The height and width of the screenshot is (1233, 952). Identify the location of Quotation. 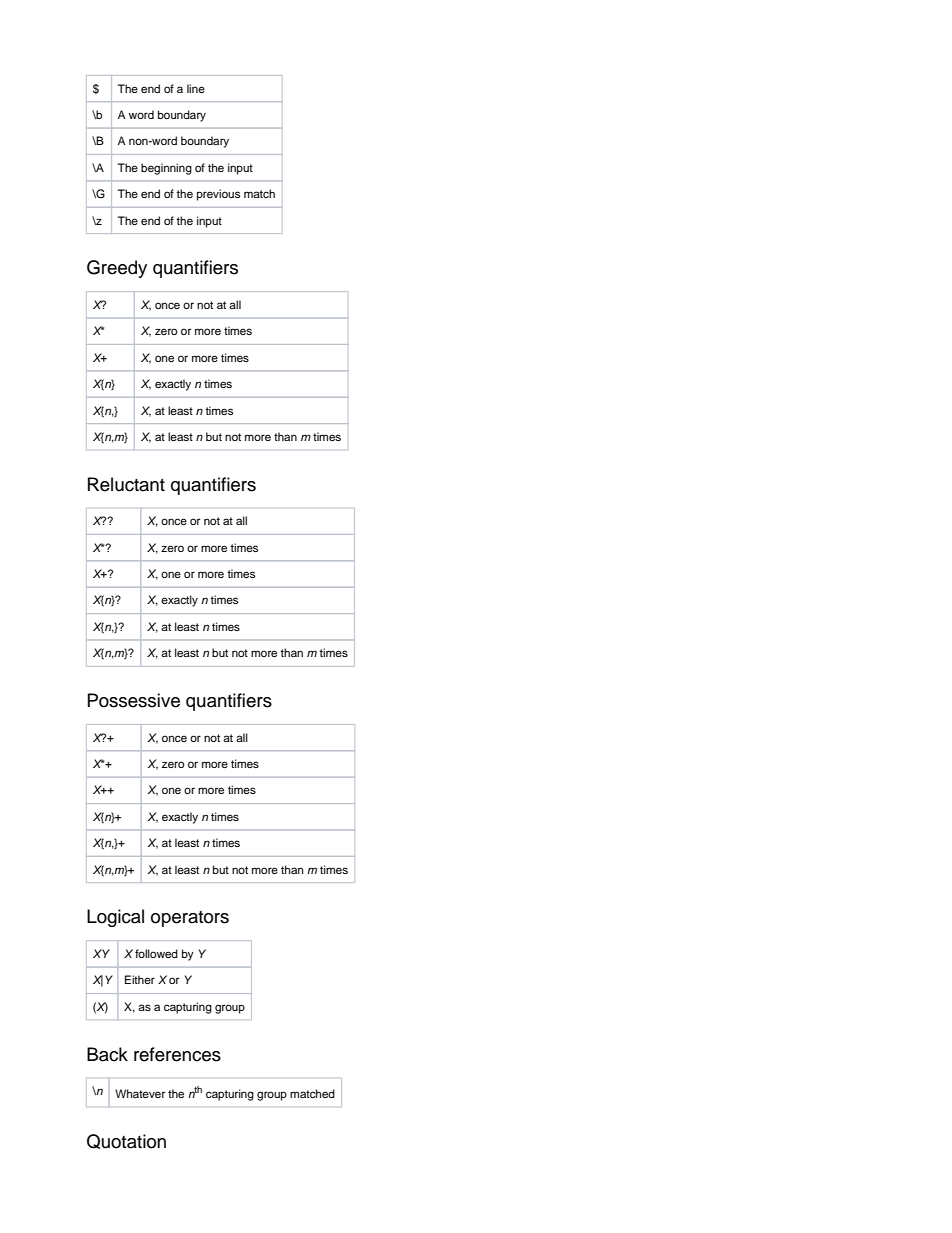
(126, 1141).
